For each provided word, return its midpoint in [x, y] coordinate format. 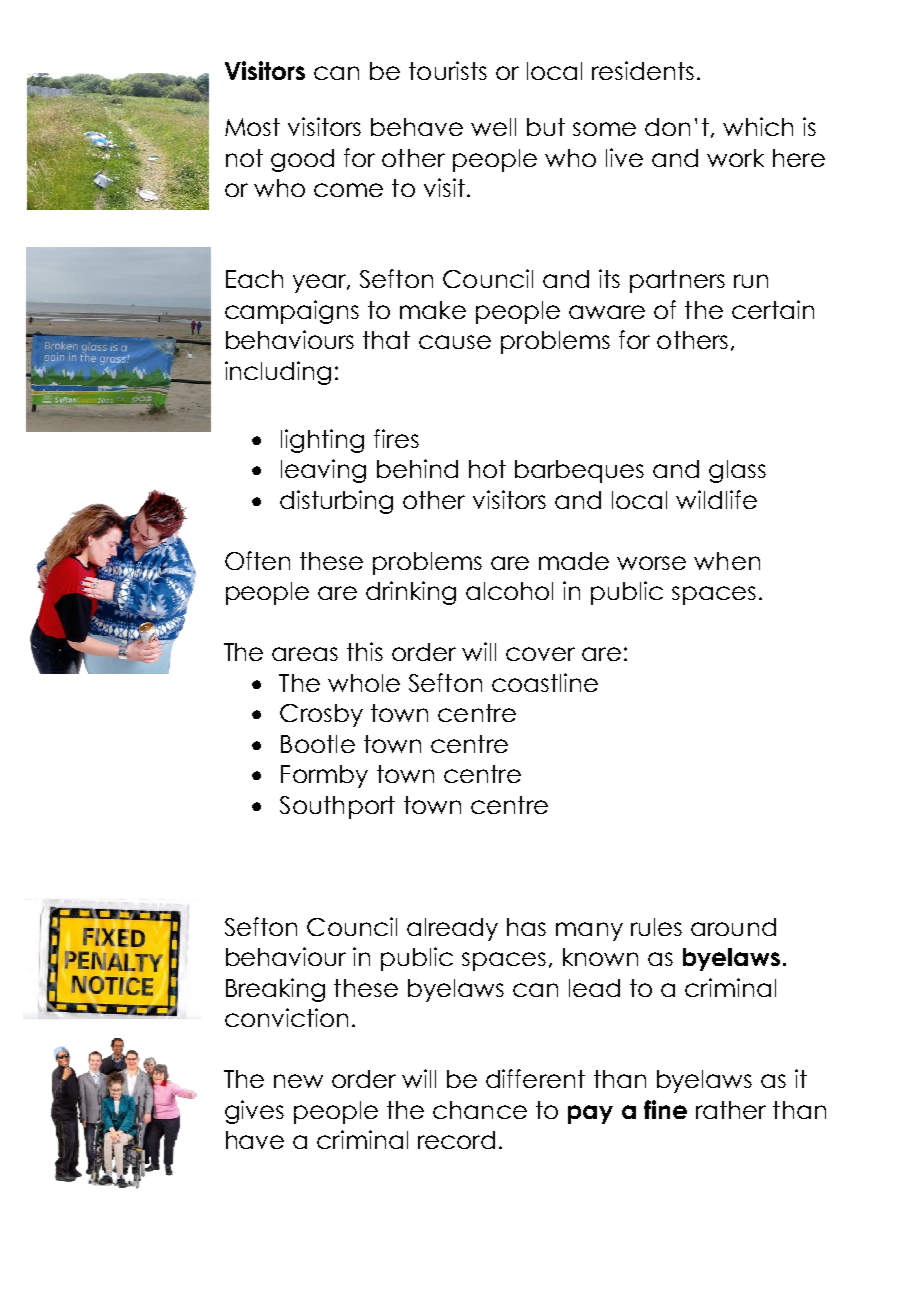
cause [455, 342]
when [727, 561]
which [758, 126]
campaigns [292, 312]
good [302, 160]
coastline [545, 682]
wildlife [716, 499]
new [298, 1081]
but [546, 127]
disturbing [336, 502]
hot [487, 469]
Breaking [275, 990]
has [526, 927]
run [751, 281]
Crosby [321, 715]
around [733, 927]
